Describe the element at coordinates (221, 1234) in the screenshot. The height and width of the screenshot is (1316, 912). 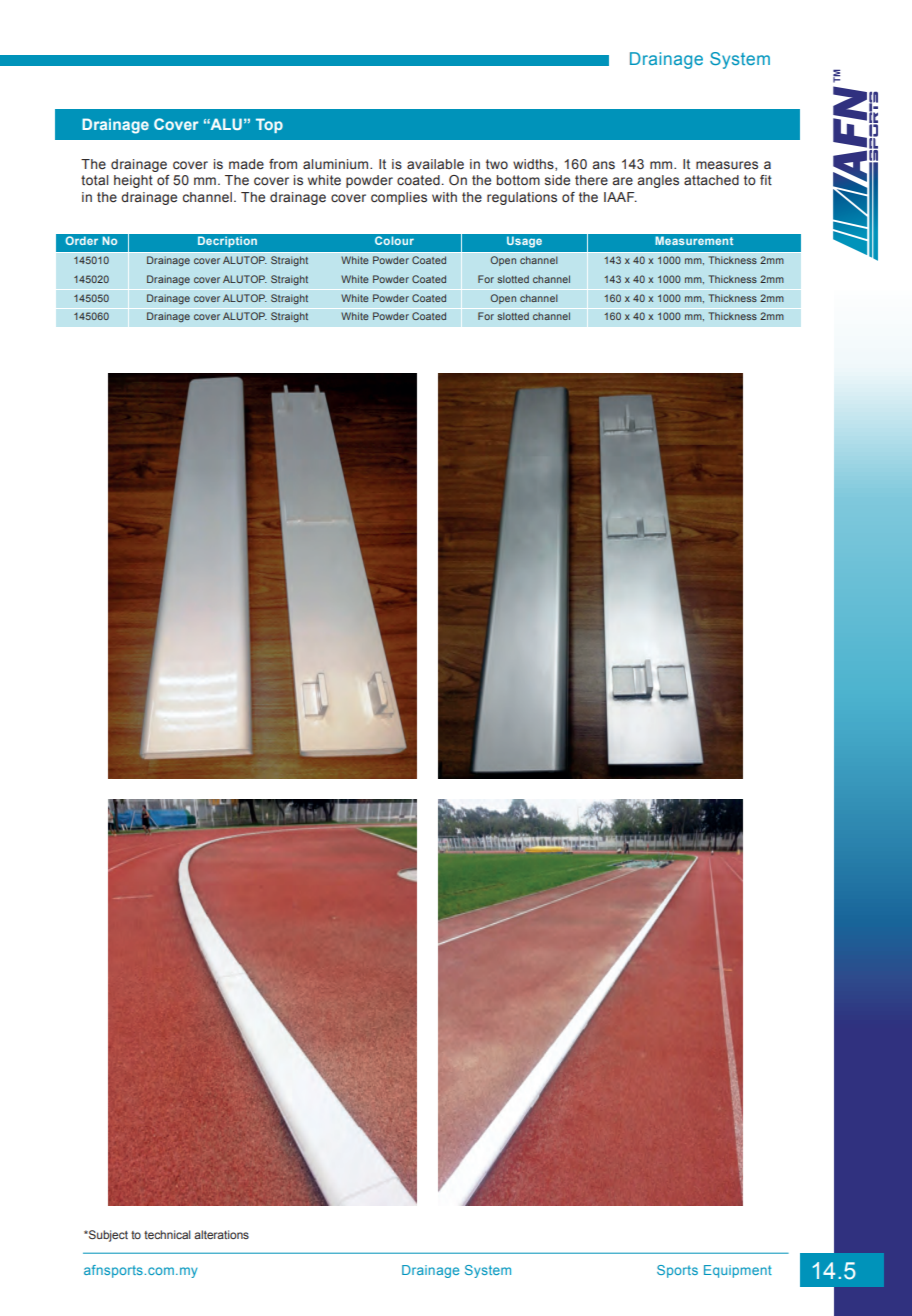
I see `alterations` at that location.
